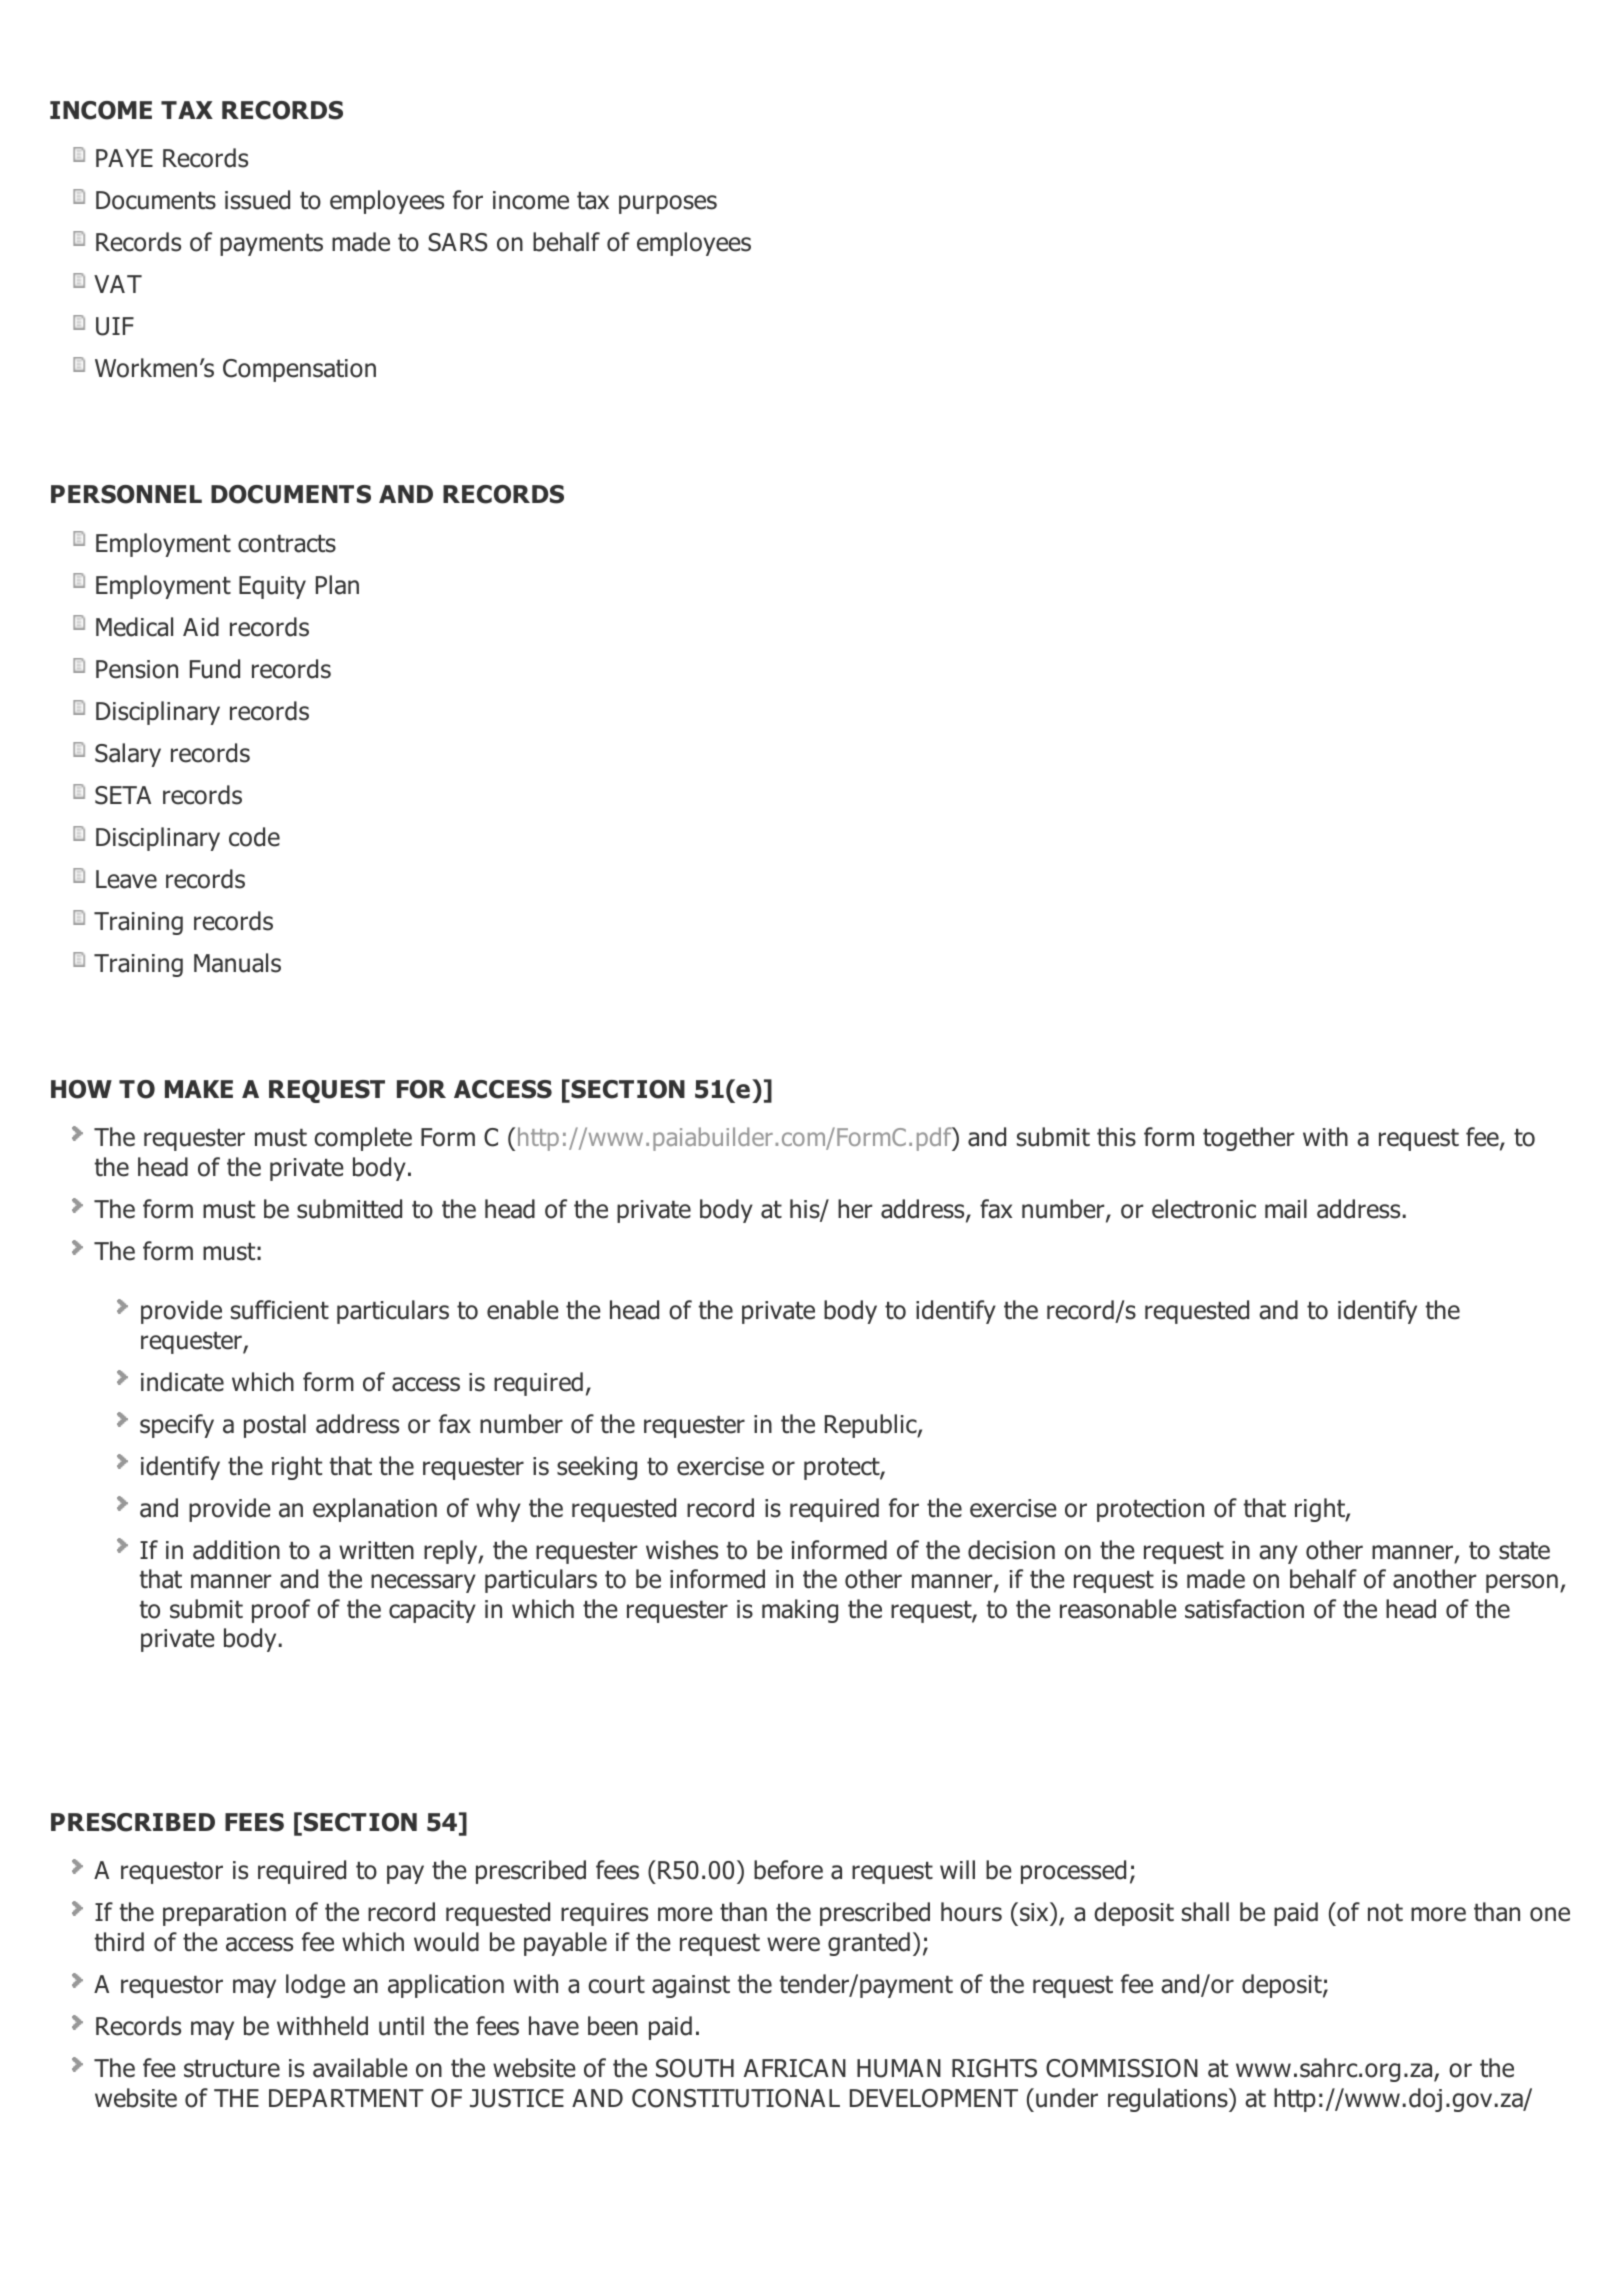 Image resolution: width=1620 pixels, height=2292 pixels. What do you see at coordinates (281, 1611) in the screenshot?
I see `proof` at bounding box center [281, 1611].
